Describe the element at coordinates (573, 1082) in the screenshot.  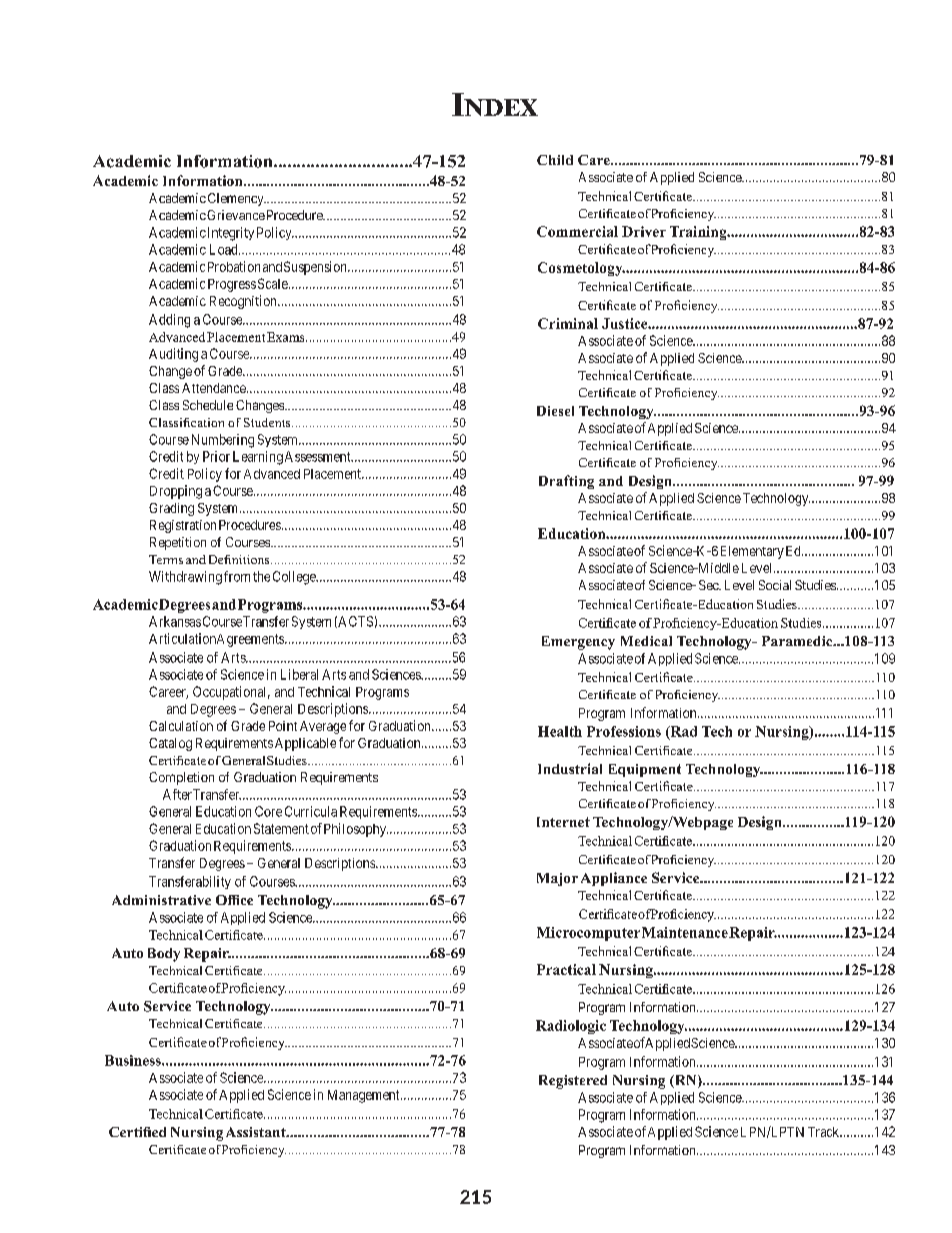
I see `Registered` at that location.
